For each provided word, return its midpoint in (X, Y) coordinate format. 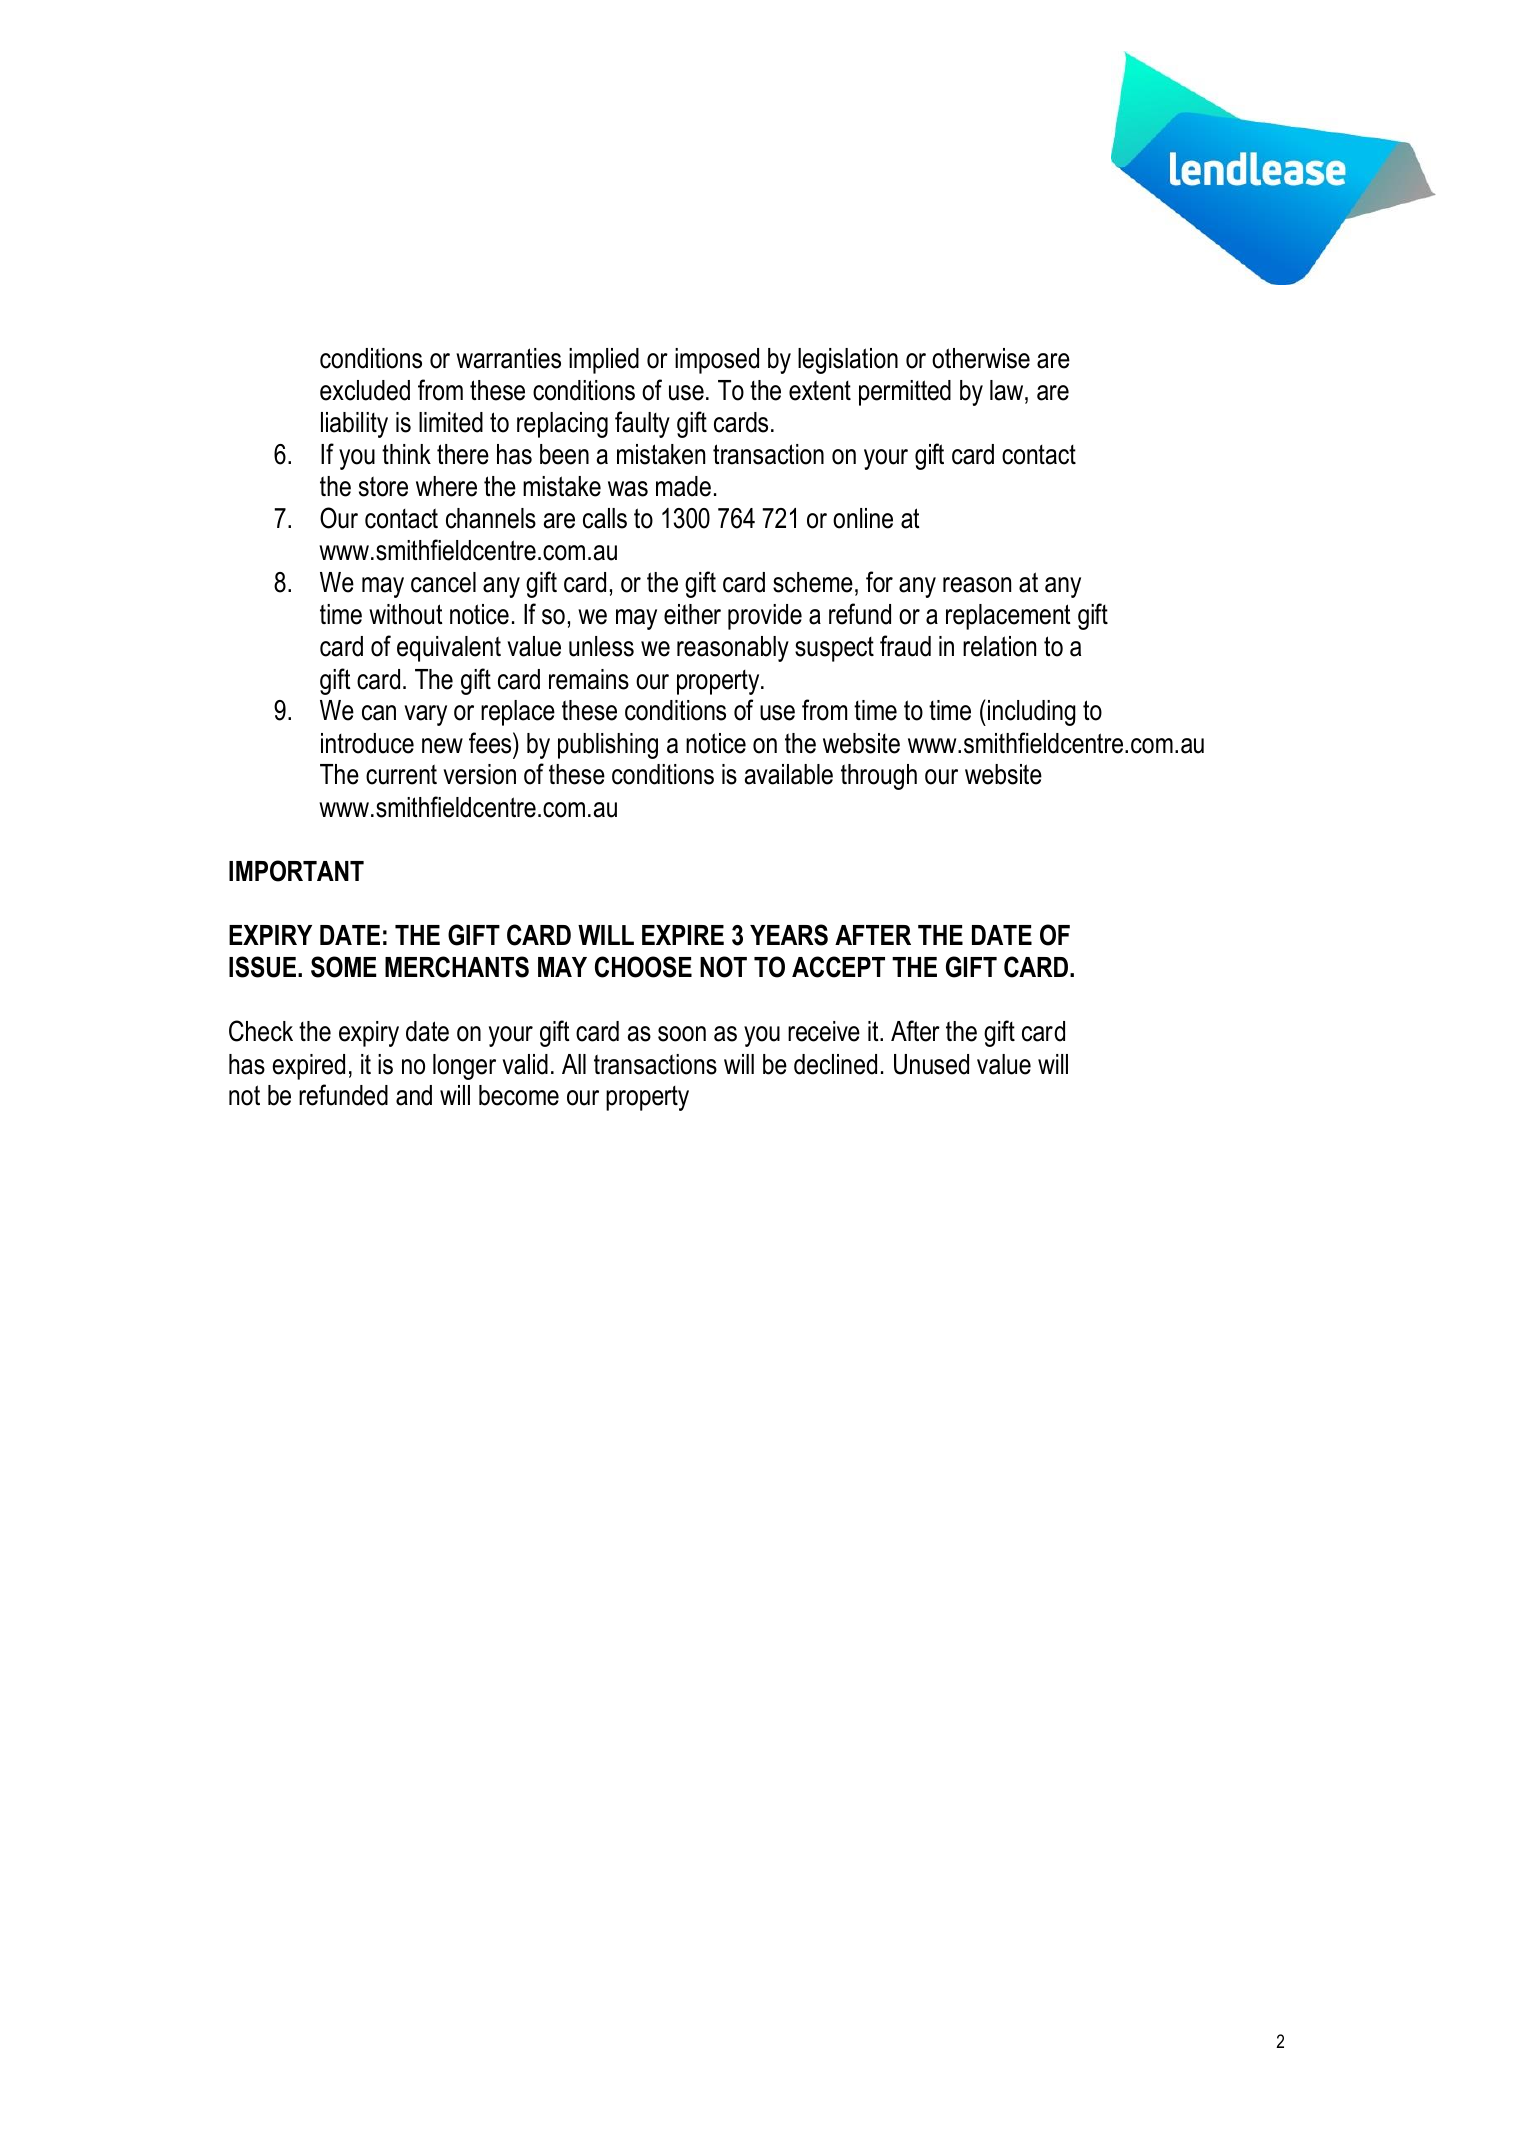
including (1032, 713)
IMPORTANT (296, 871)
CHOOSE (643, 967)
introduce (367, 743)
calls (605, 518)
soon (682, 1034)
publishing (608, 746)
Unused (931, 1064)
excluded (365, 390)
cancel (443, 582)
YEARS (789, 935)
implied (604, 361)
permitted (905, 393)
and (414, 1095)
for (879, 582)
